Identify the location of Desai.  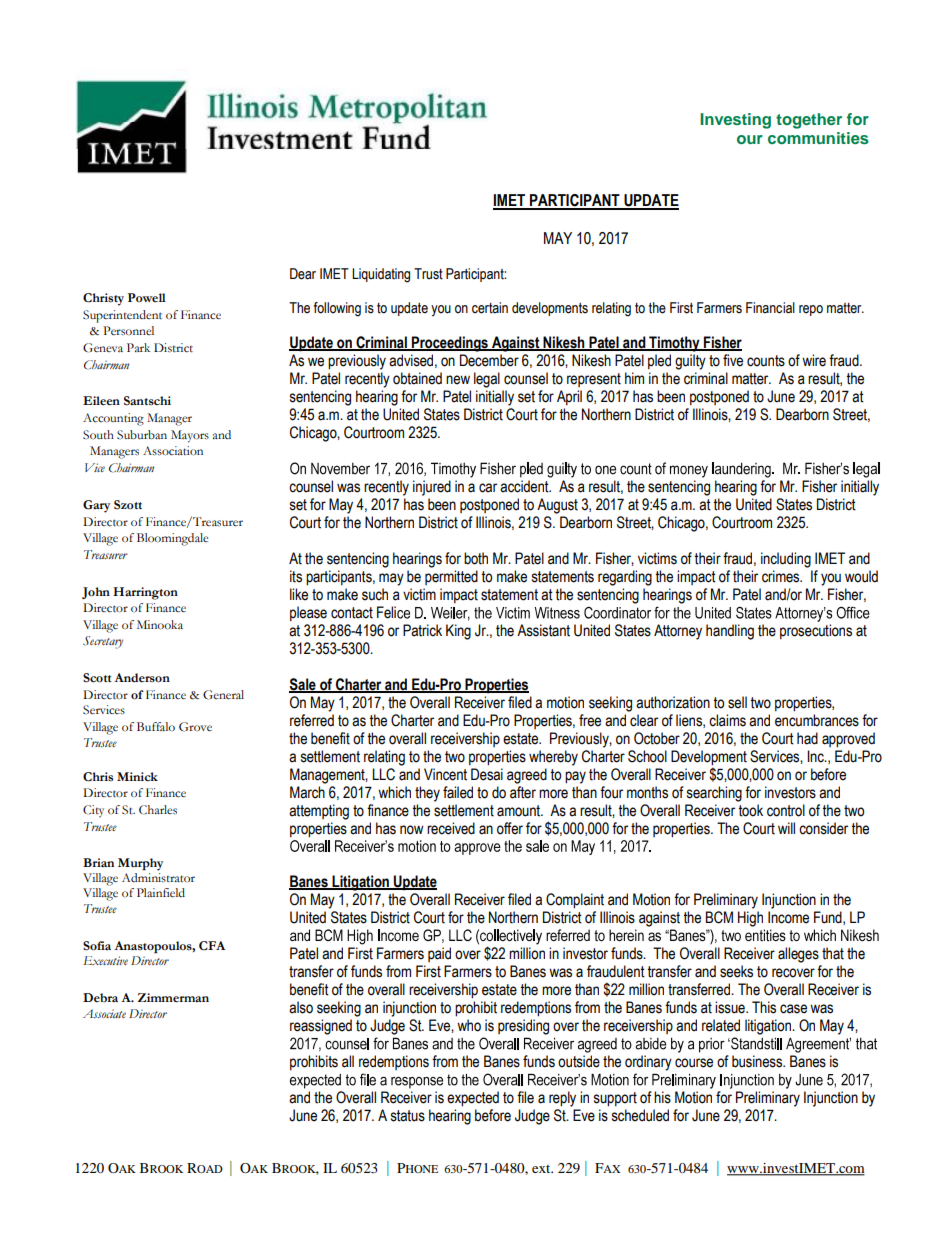
(487, 774).
